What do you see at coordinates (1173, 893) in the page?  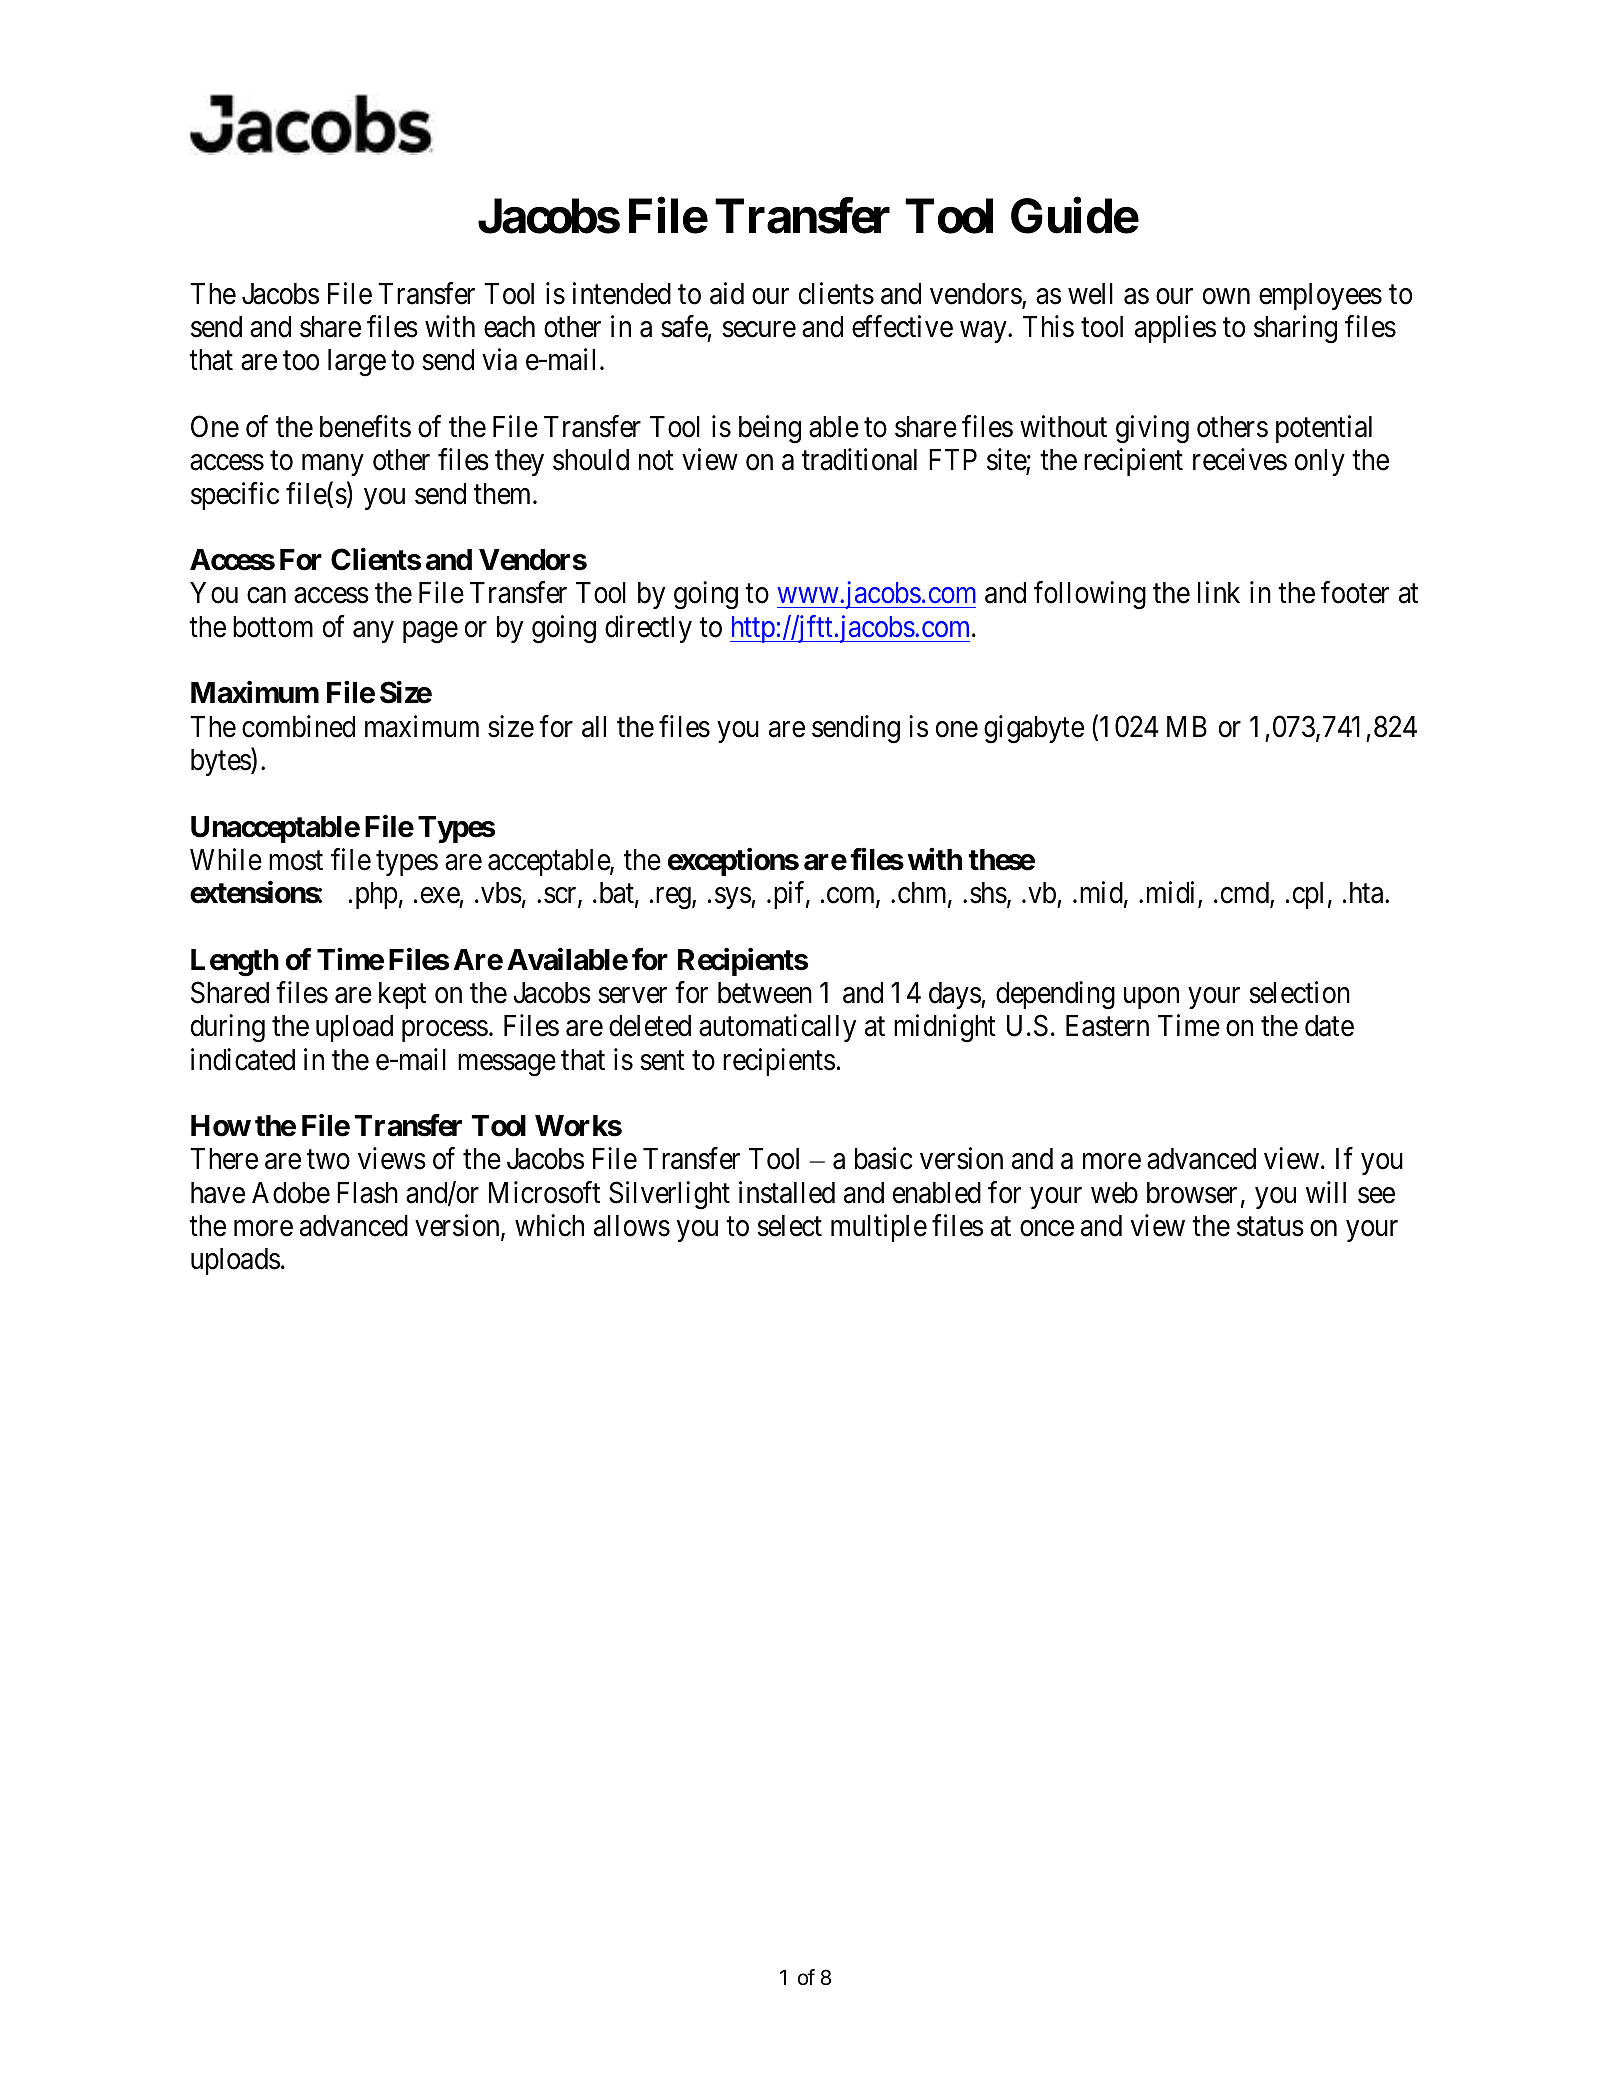 I see `midi` at bounding box center [1173, 893].
